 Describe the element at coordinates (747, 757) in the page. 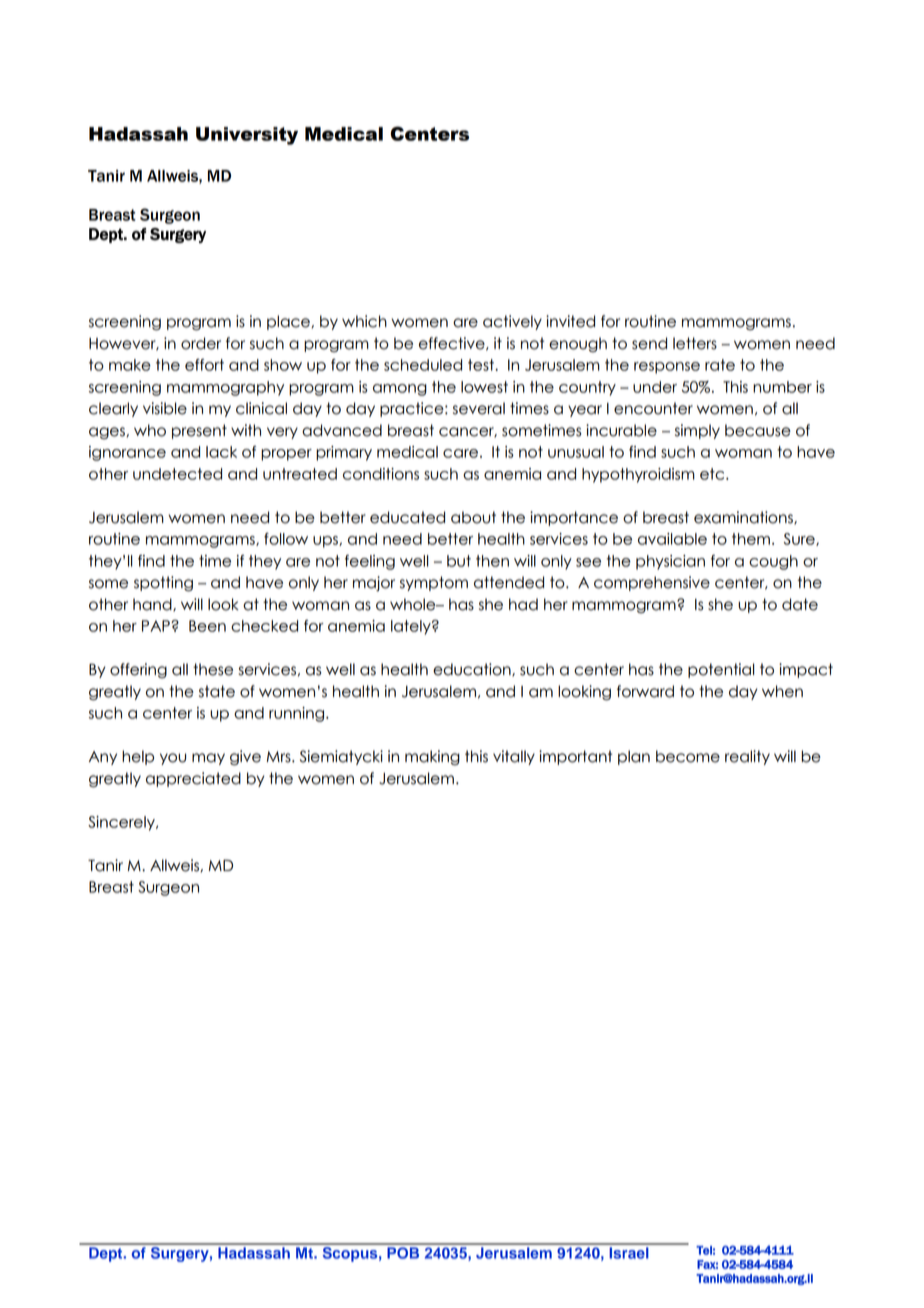

I see `reality` at that location.
